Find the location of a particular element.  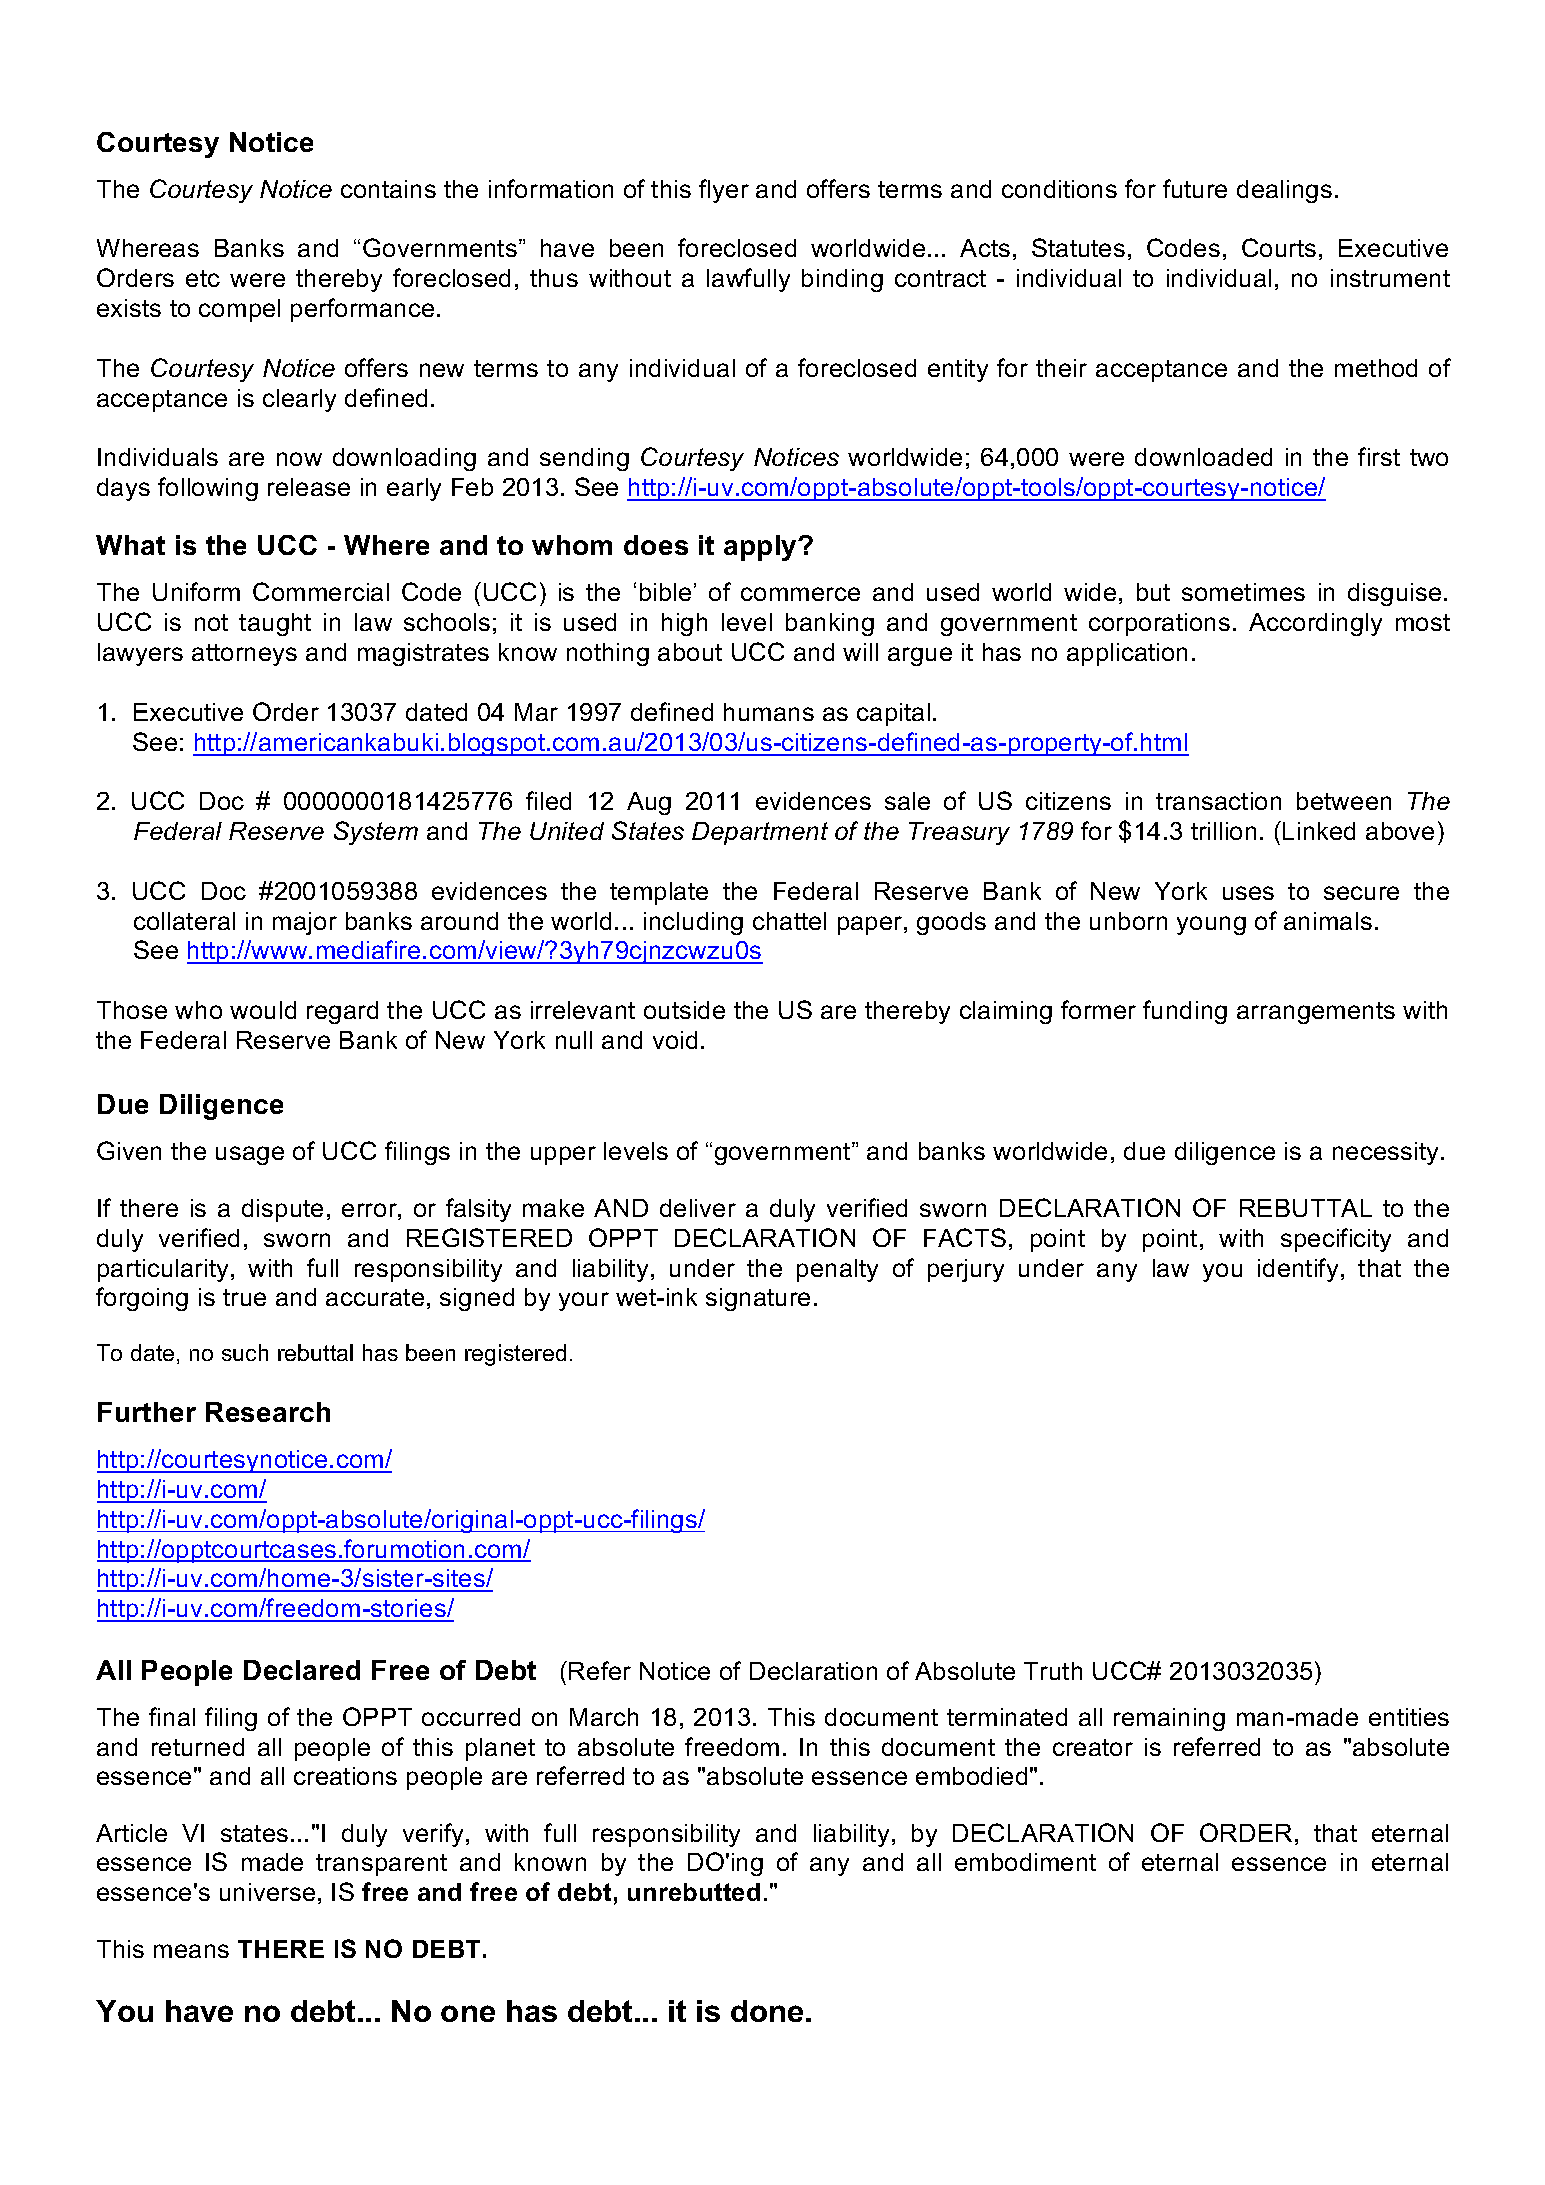

penalty is located at coordinates (837, 1270).
